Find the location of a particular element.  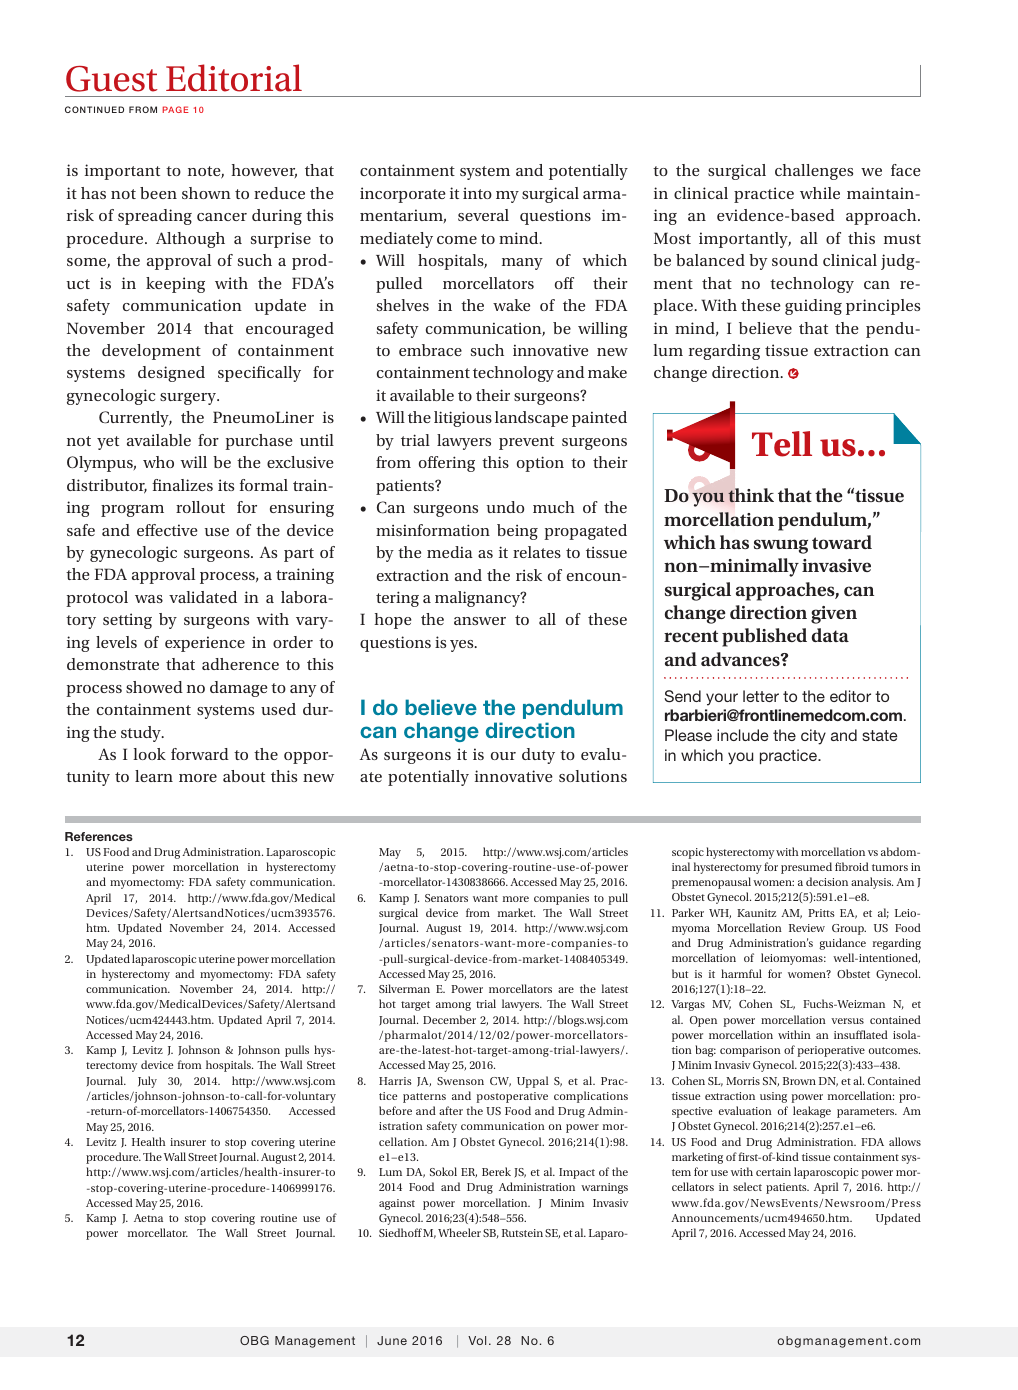

challenges is located at coordinates (814, 172).
